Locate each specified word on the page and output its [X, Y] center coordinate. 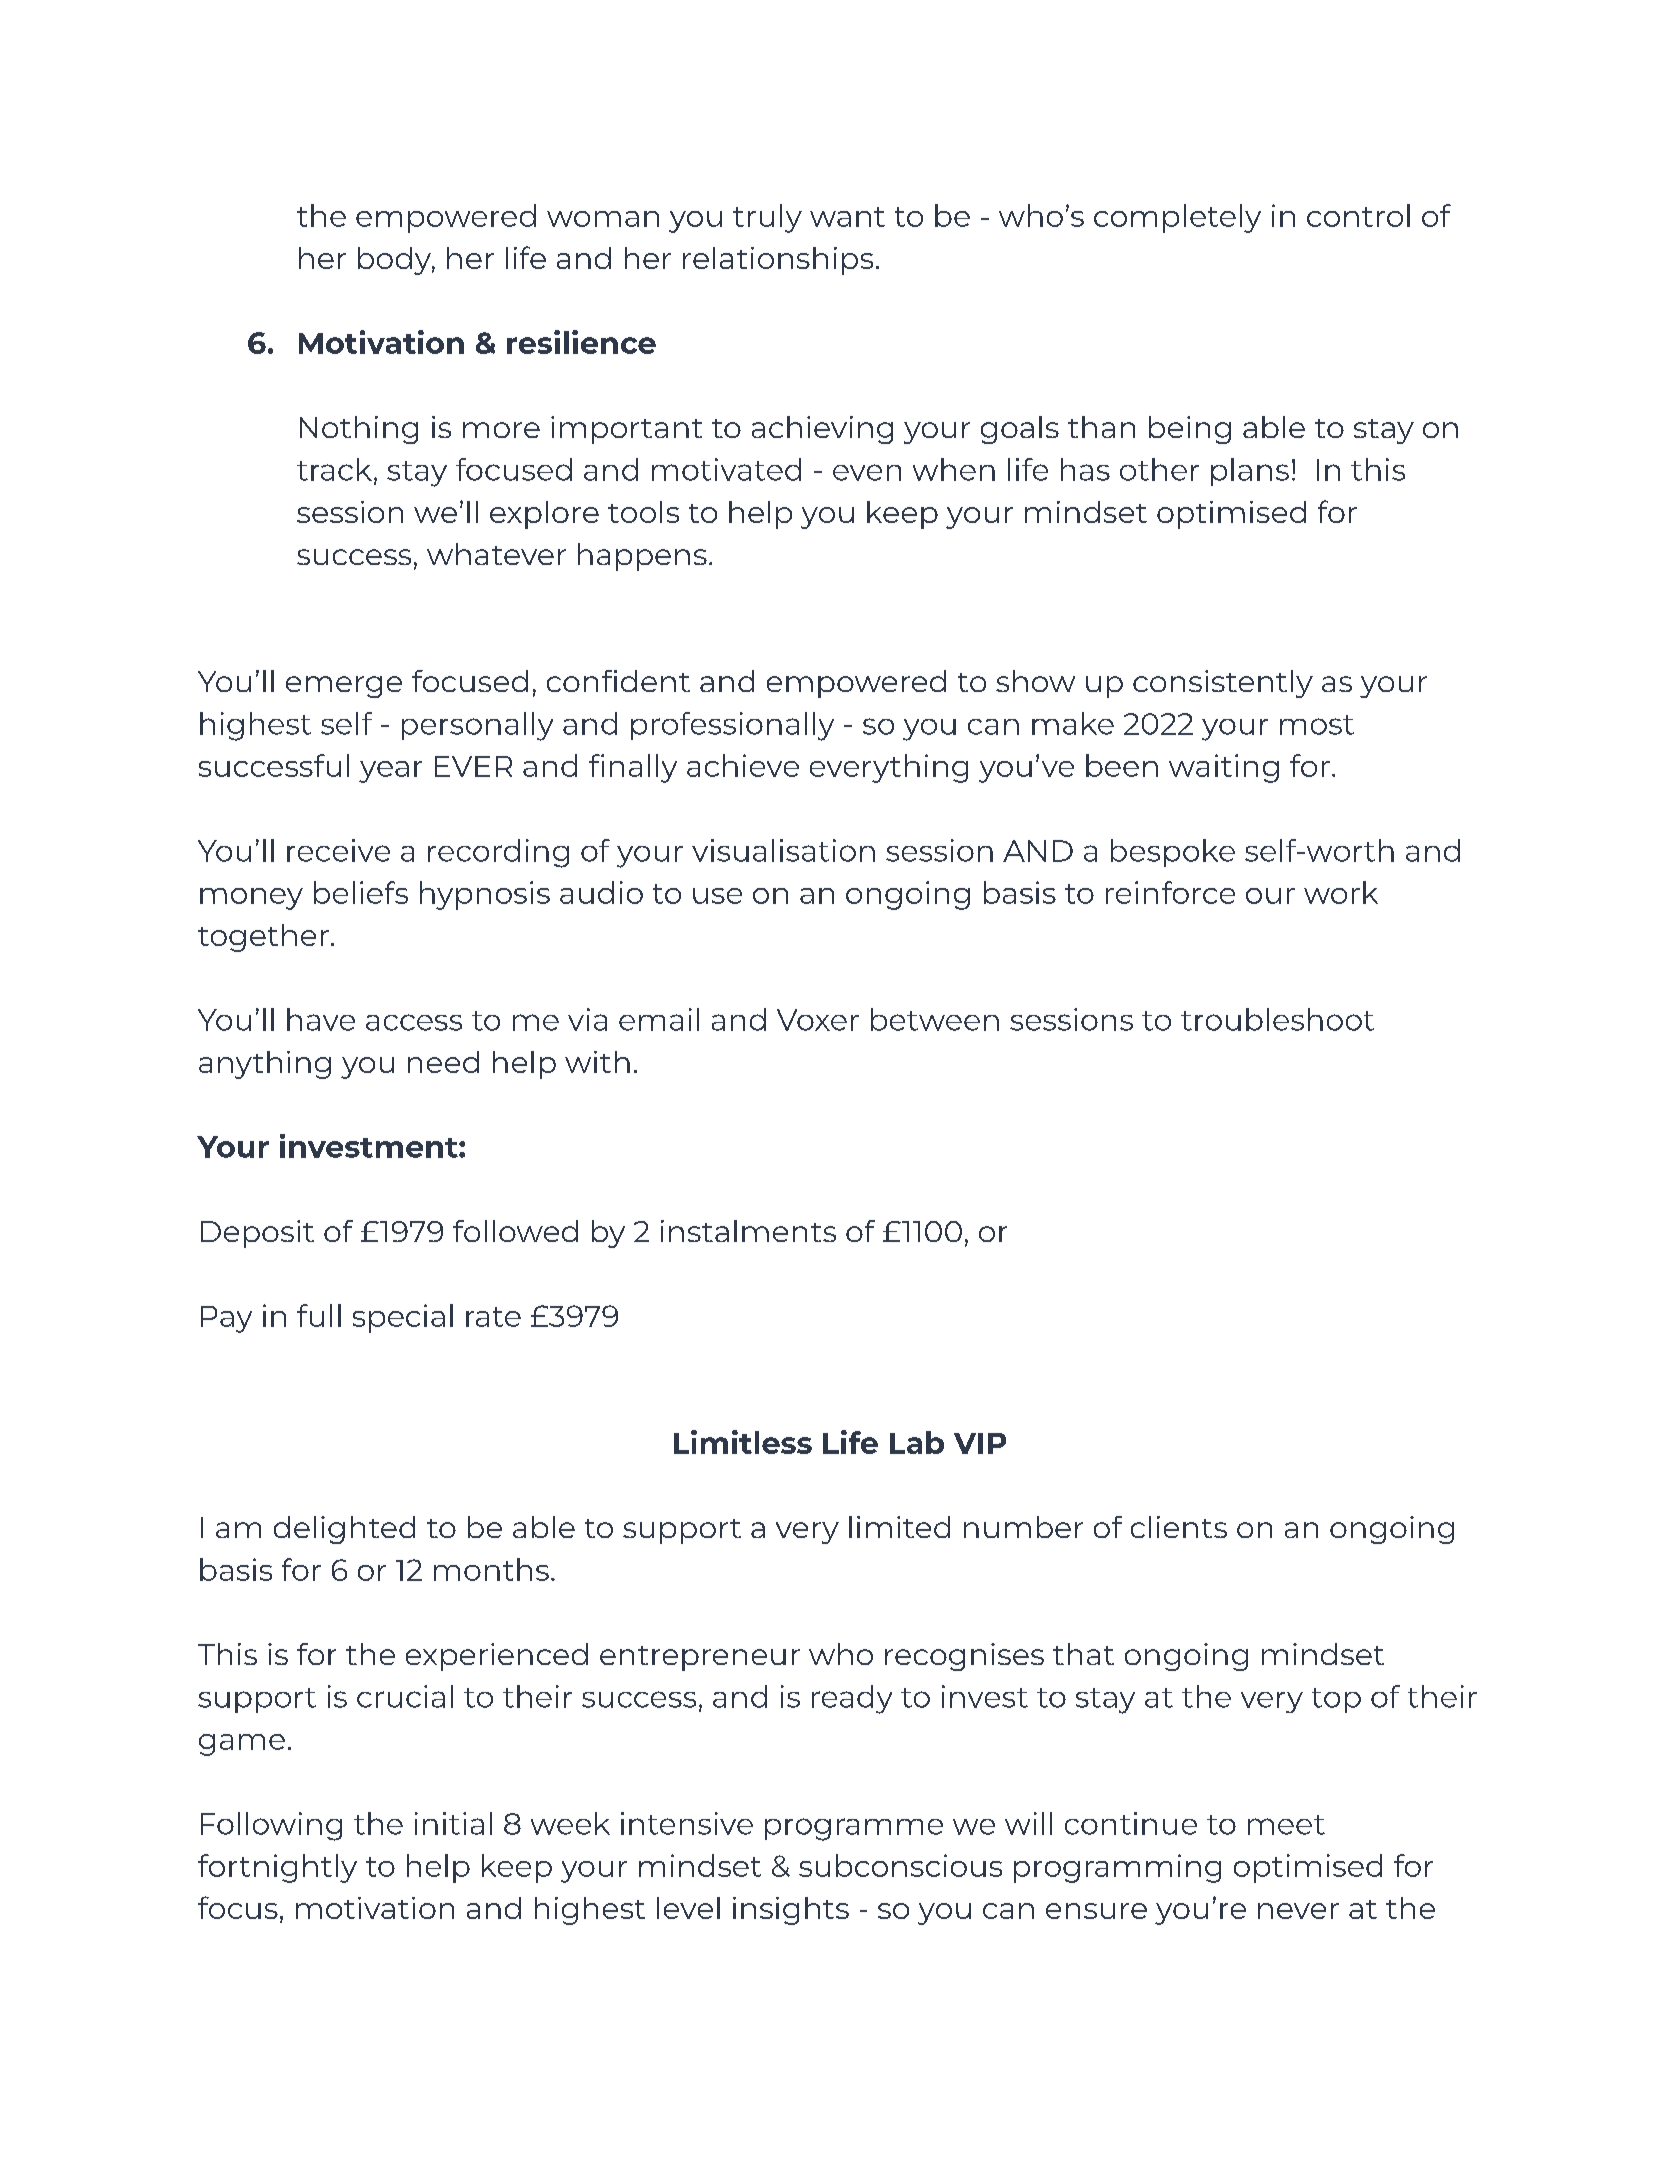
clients [1179, 1527]
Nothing [359, 430]
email [659, 1019]
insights [791, 1911]
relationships [778, 261]
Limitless [743, 1442]
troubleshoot [1277, 1019]
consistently [1223, 684]
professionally [732, 726]
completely [1177, 218]
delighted [344, 1530]
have [321, 1019]
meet [1286, 1825]
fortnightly [277, 1868]
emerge [344, 687]
